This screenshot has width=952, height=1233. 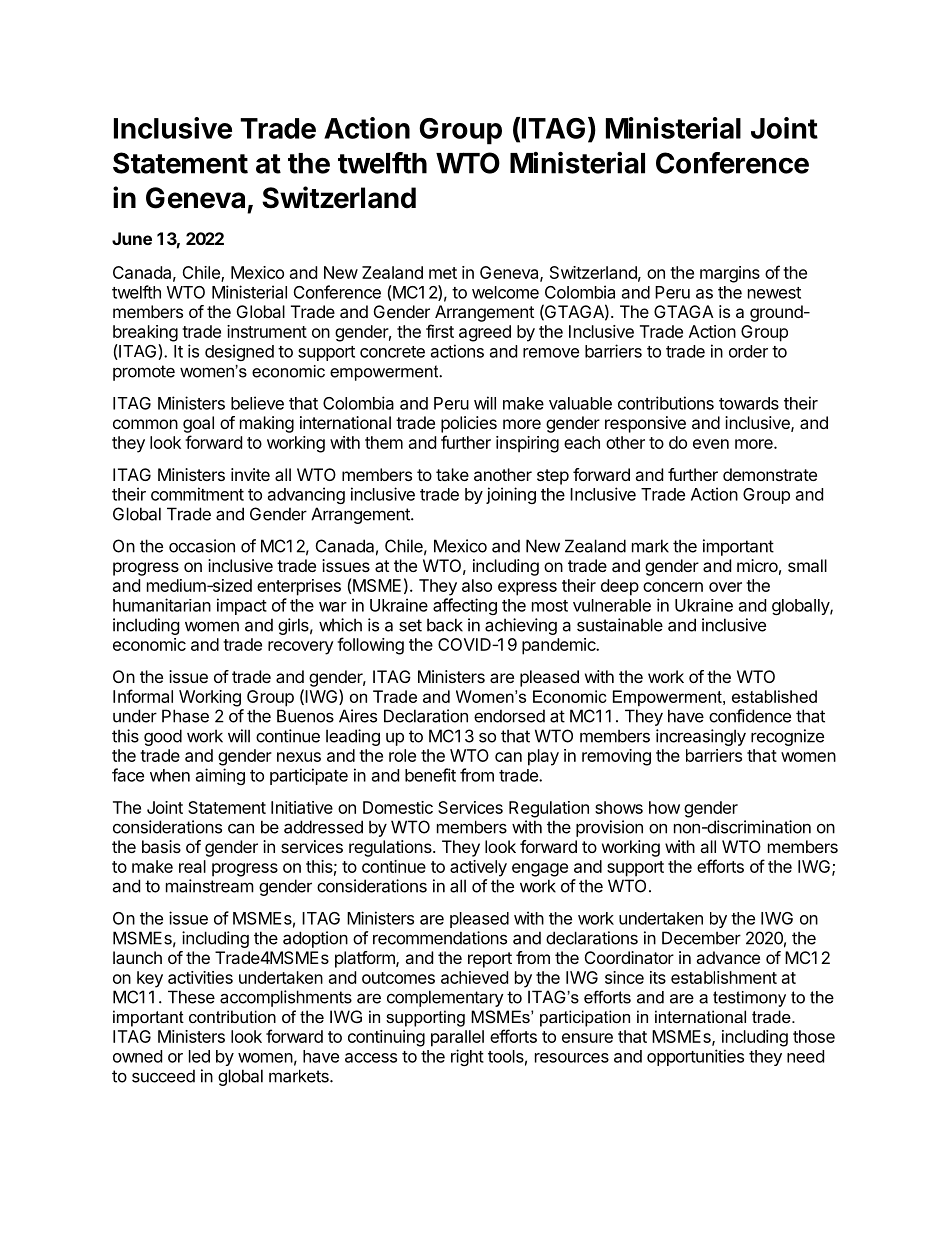 What do you see at coordinates (695, 1057) in the screenshot?
I see `opportunities` at bounding box center [695, 1057].
